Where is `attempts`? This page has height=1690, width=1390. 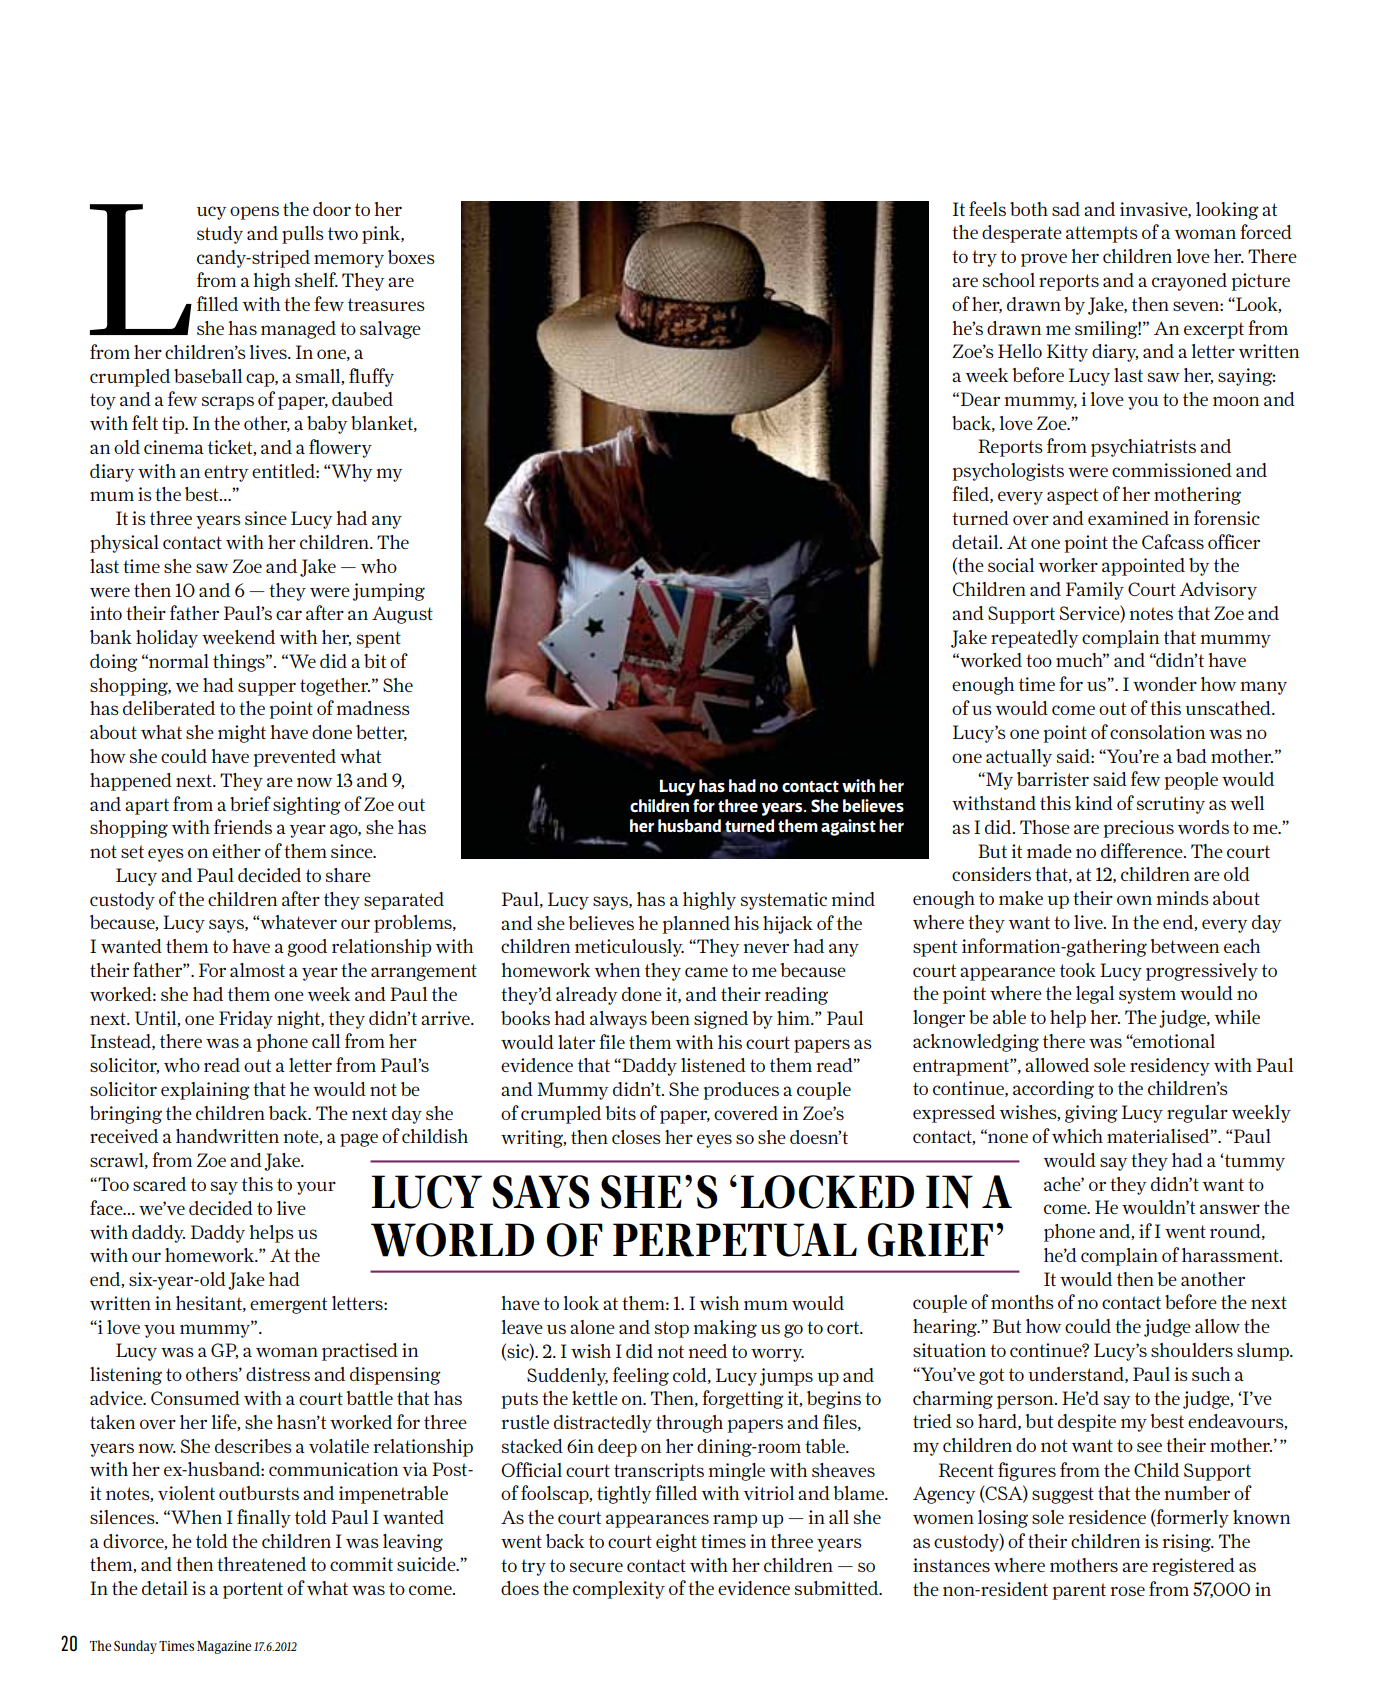 attempts is located at coordinates (1102, 234).
